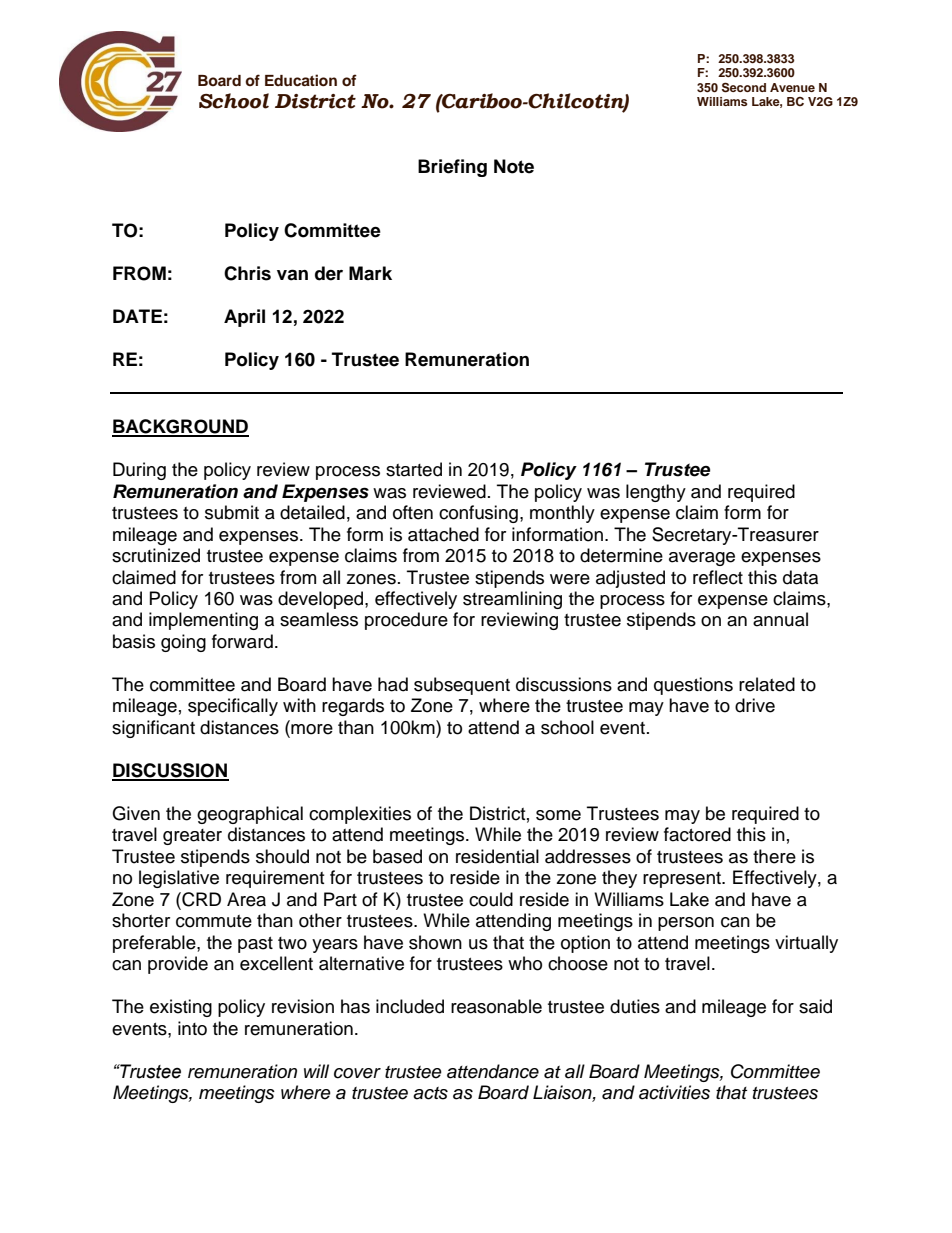  I want to click on acts, so click(430, 1093).
